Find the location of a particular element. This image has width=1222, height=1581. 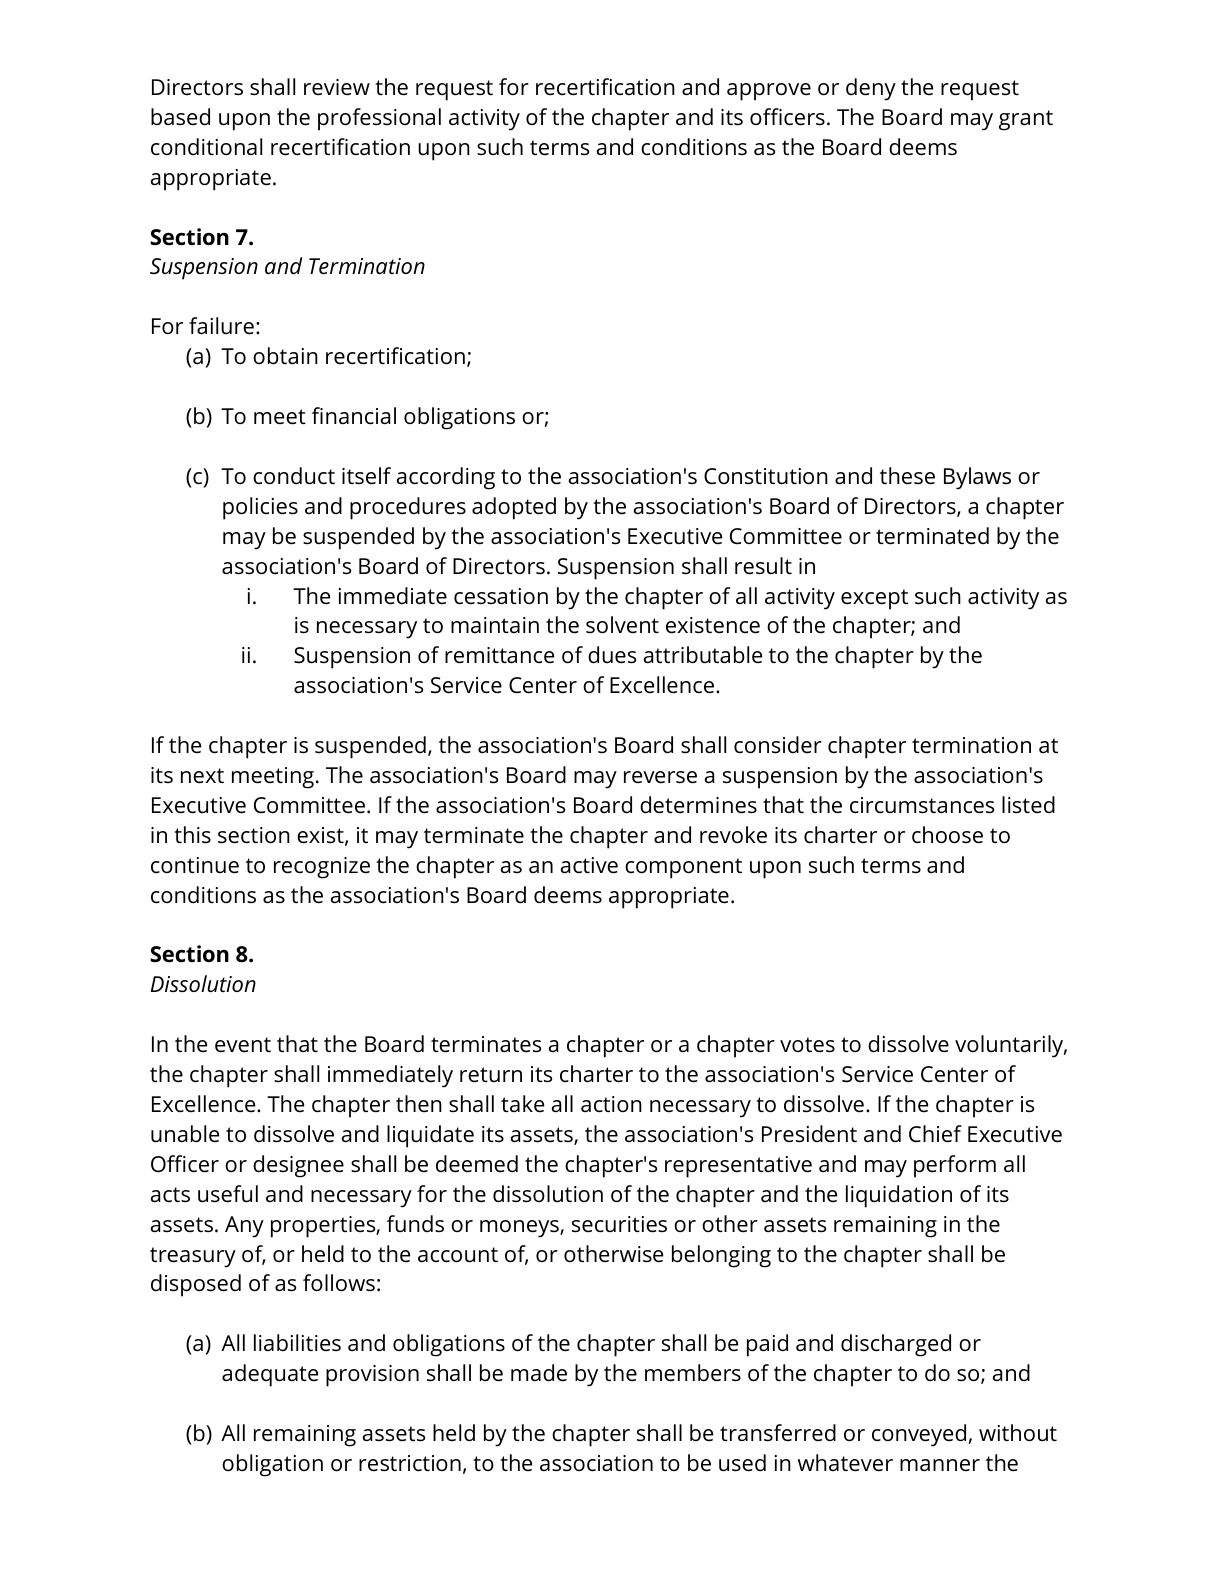

deny is located at coordinates (871, 89).
